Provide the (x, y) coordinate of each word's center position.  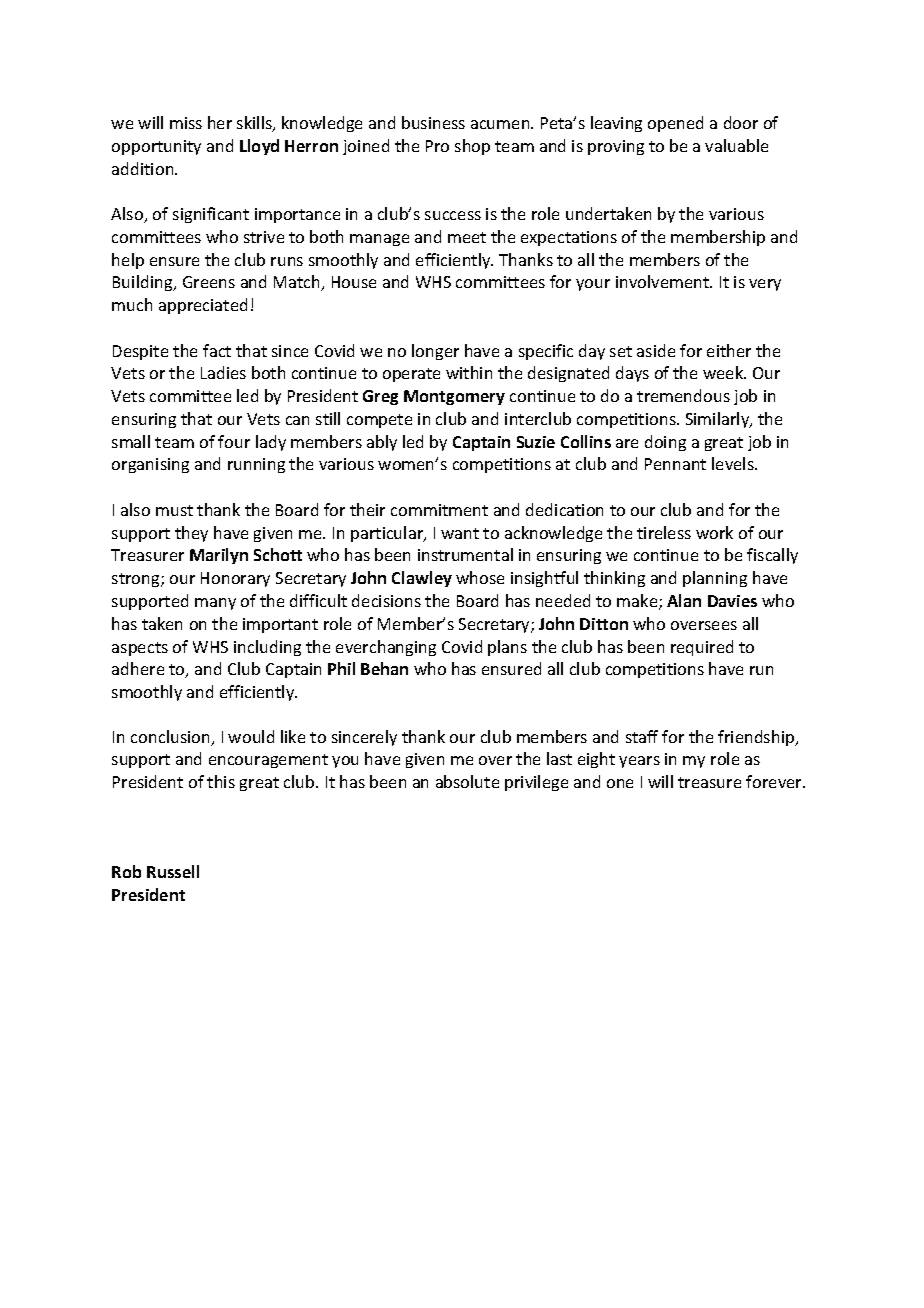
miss (186, 123)
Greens (209, 282)
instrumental (465, 554)
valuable (736, 145)
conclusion (171, 738)
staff (642, 736)
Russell (173, 871)
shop (472, 147)
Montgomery (454, 397)
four (234, 441)
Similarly (719, 420)
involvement (663, 281)
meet (467, 237)
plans (507, 648)
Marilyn (219, 556)
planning (715, 579)
